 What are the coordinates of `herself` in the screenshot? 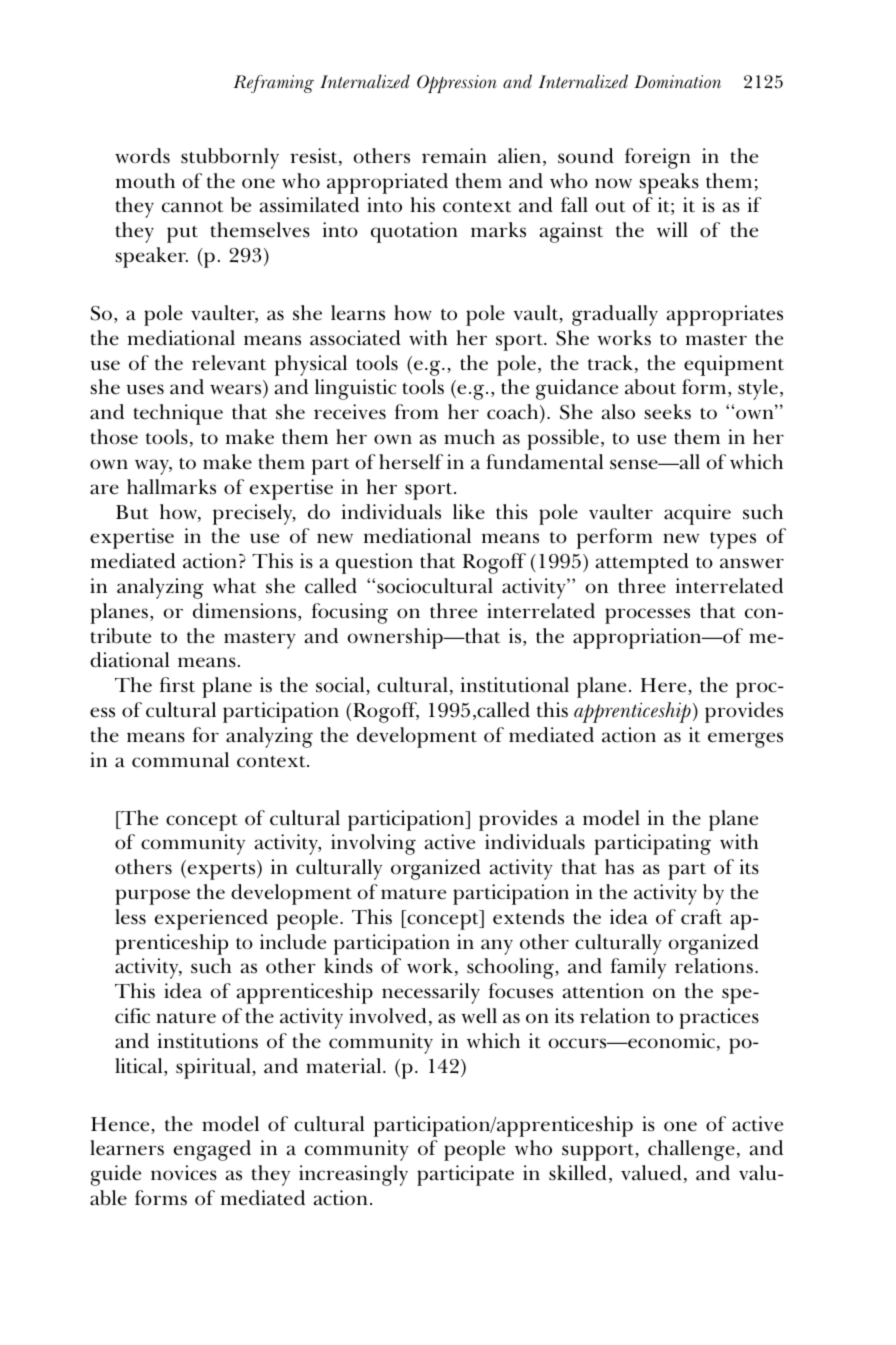 It's located at (411, 462).
